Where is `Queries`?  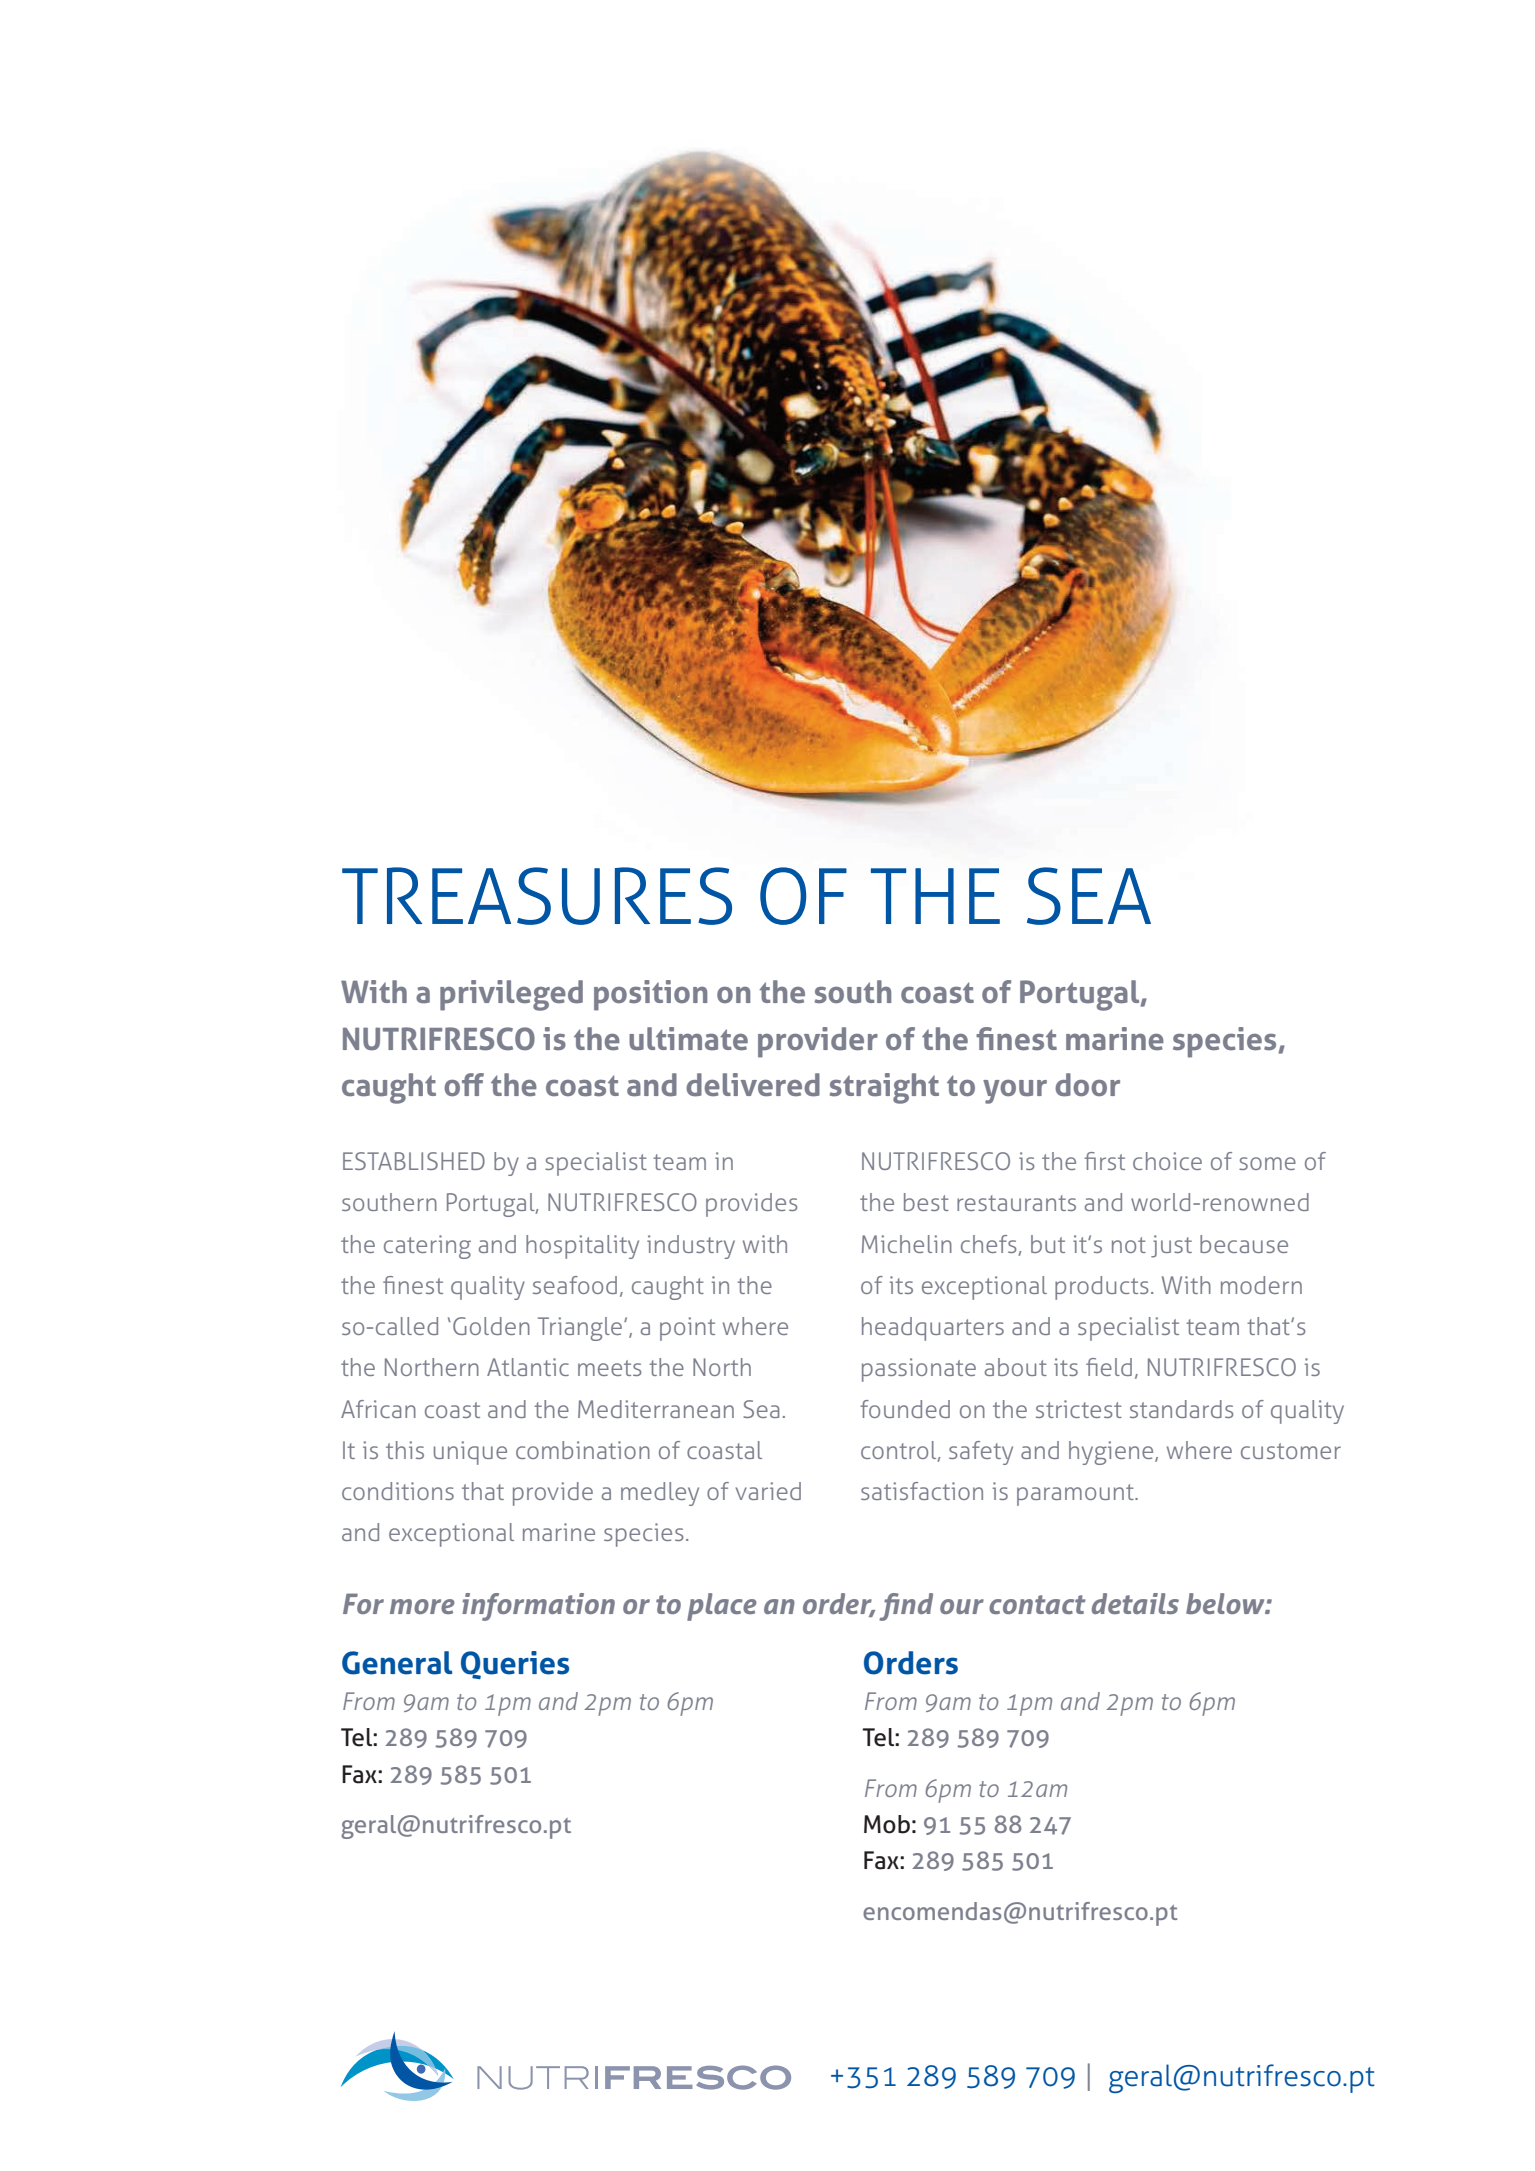 Queries is located at coordinates (515, 1665).
